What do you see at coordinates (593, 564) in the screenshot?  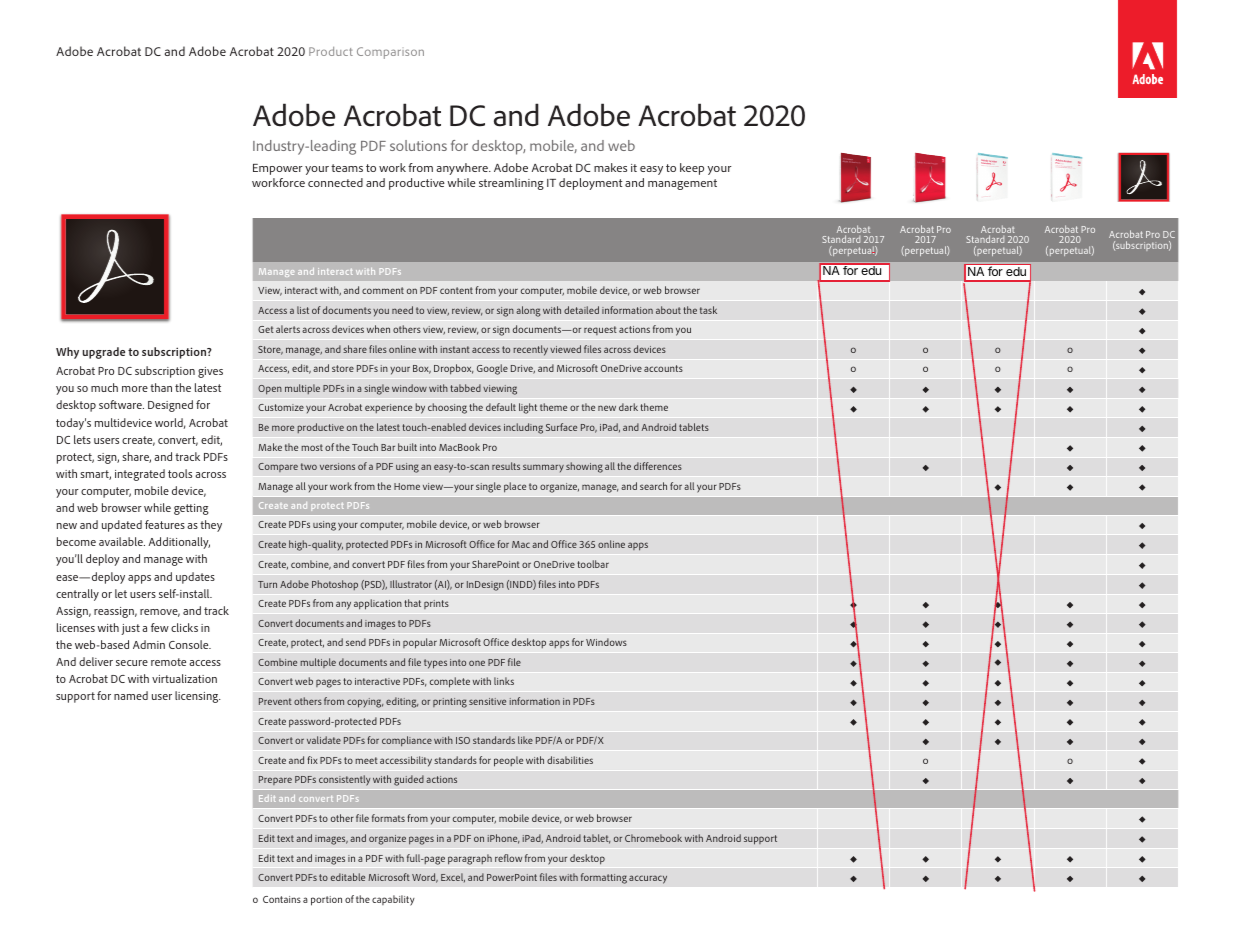 I see `toolbar` at bounding box center [593, 564].
